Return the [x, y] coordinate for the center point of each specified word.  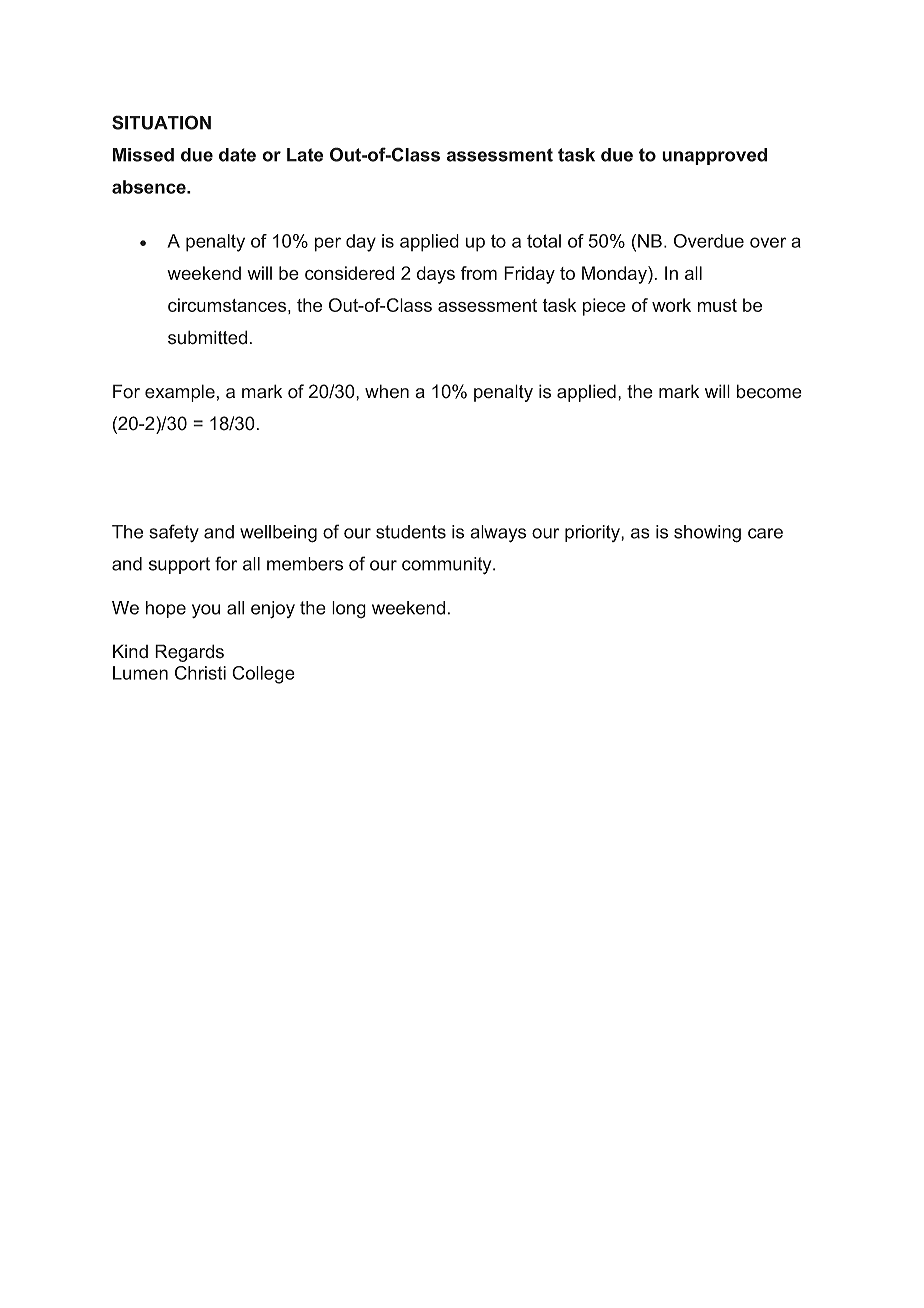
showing [707, 534]
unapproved [714, 156]
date [237, 155]
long [349, 610]
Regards [189, 653]
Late [305, 155]
